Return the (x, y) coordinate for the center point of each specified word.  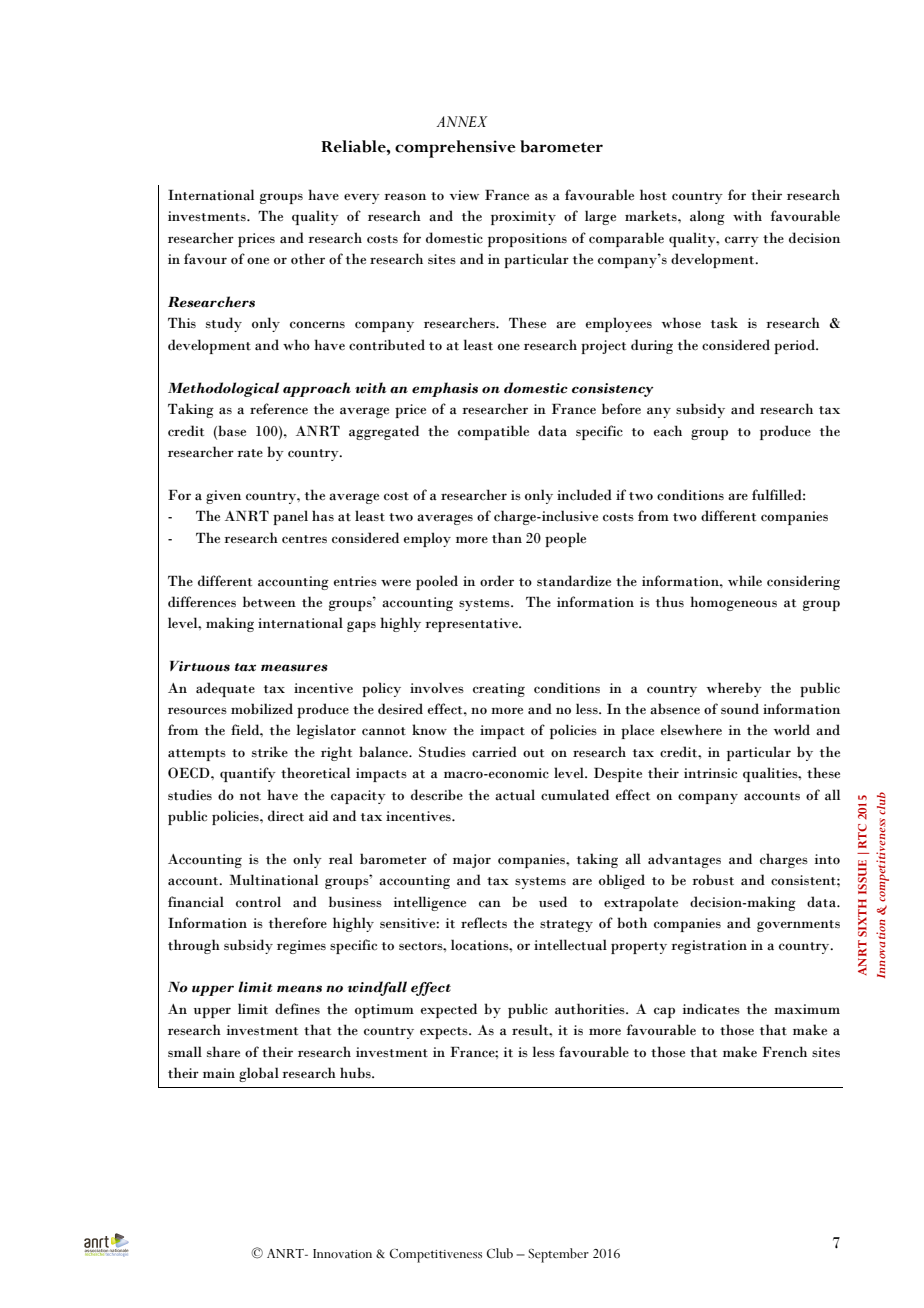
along (707, 217)
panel (290, 517)
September (558, 1255)
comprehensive (455, 149)
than (507, 538)
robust (713, 880)
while (745, 580)
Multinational (274, 880)
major (472, 861)
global (259, 1074)
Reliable (354, 146)
